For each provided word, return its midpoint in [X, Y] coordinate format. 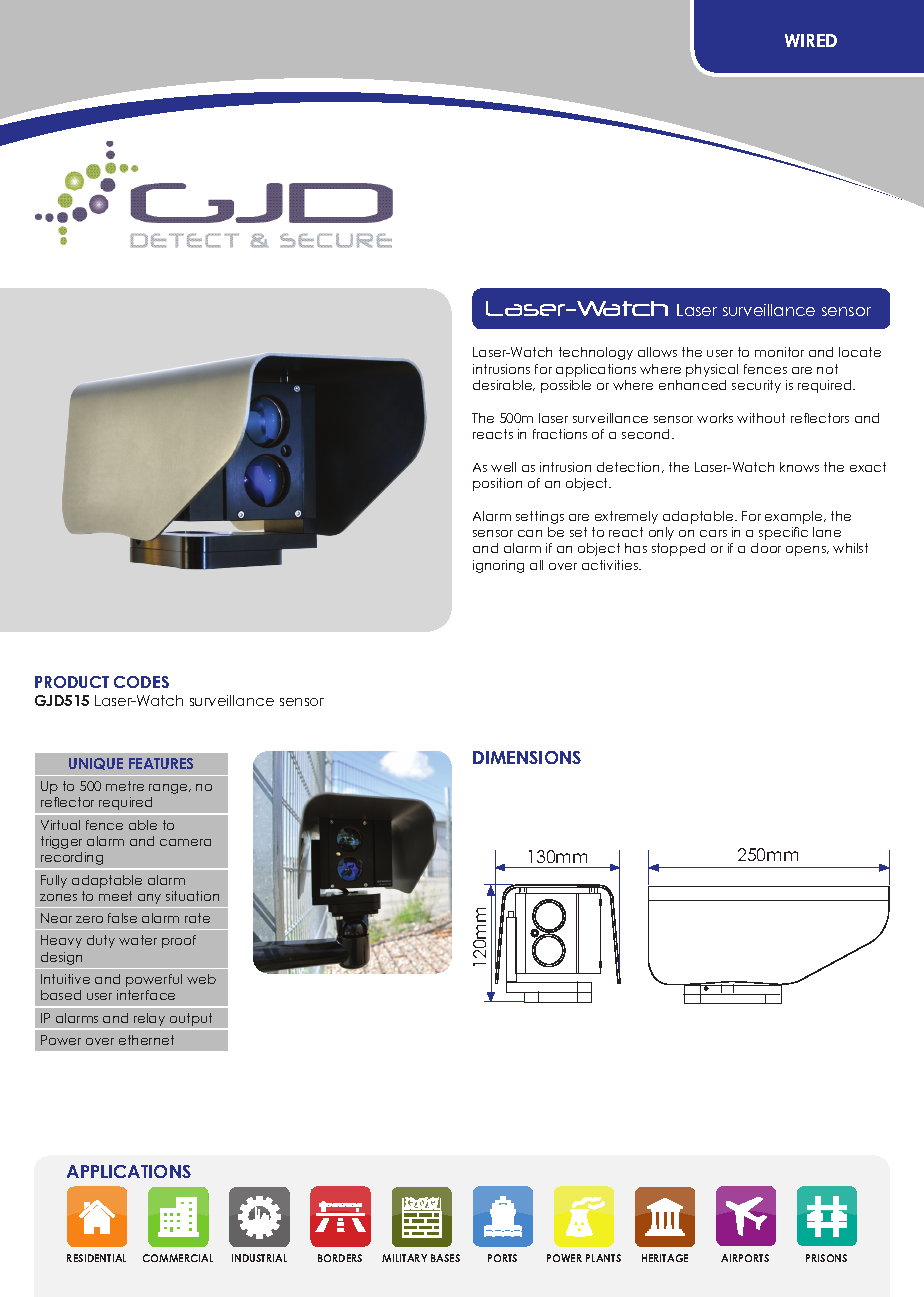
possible [566, 386]
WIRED [811, 40]
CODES [141, 682]
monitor [779, 352]
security [756, 386]
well [503, 467]
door [766, 548]
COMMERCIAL [178, 1258]
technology [596, 353]
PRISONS [826, 1258]
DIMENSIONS [527, 757]
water [138, 940]
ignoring [498, 566]
